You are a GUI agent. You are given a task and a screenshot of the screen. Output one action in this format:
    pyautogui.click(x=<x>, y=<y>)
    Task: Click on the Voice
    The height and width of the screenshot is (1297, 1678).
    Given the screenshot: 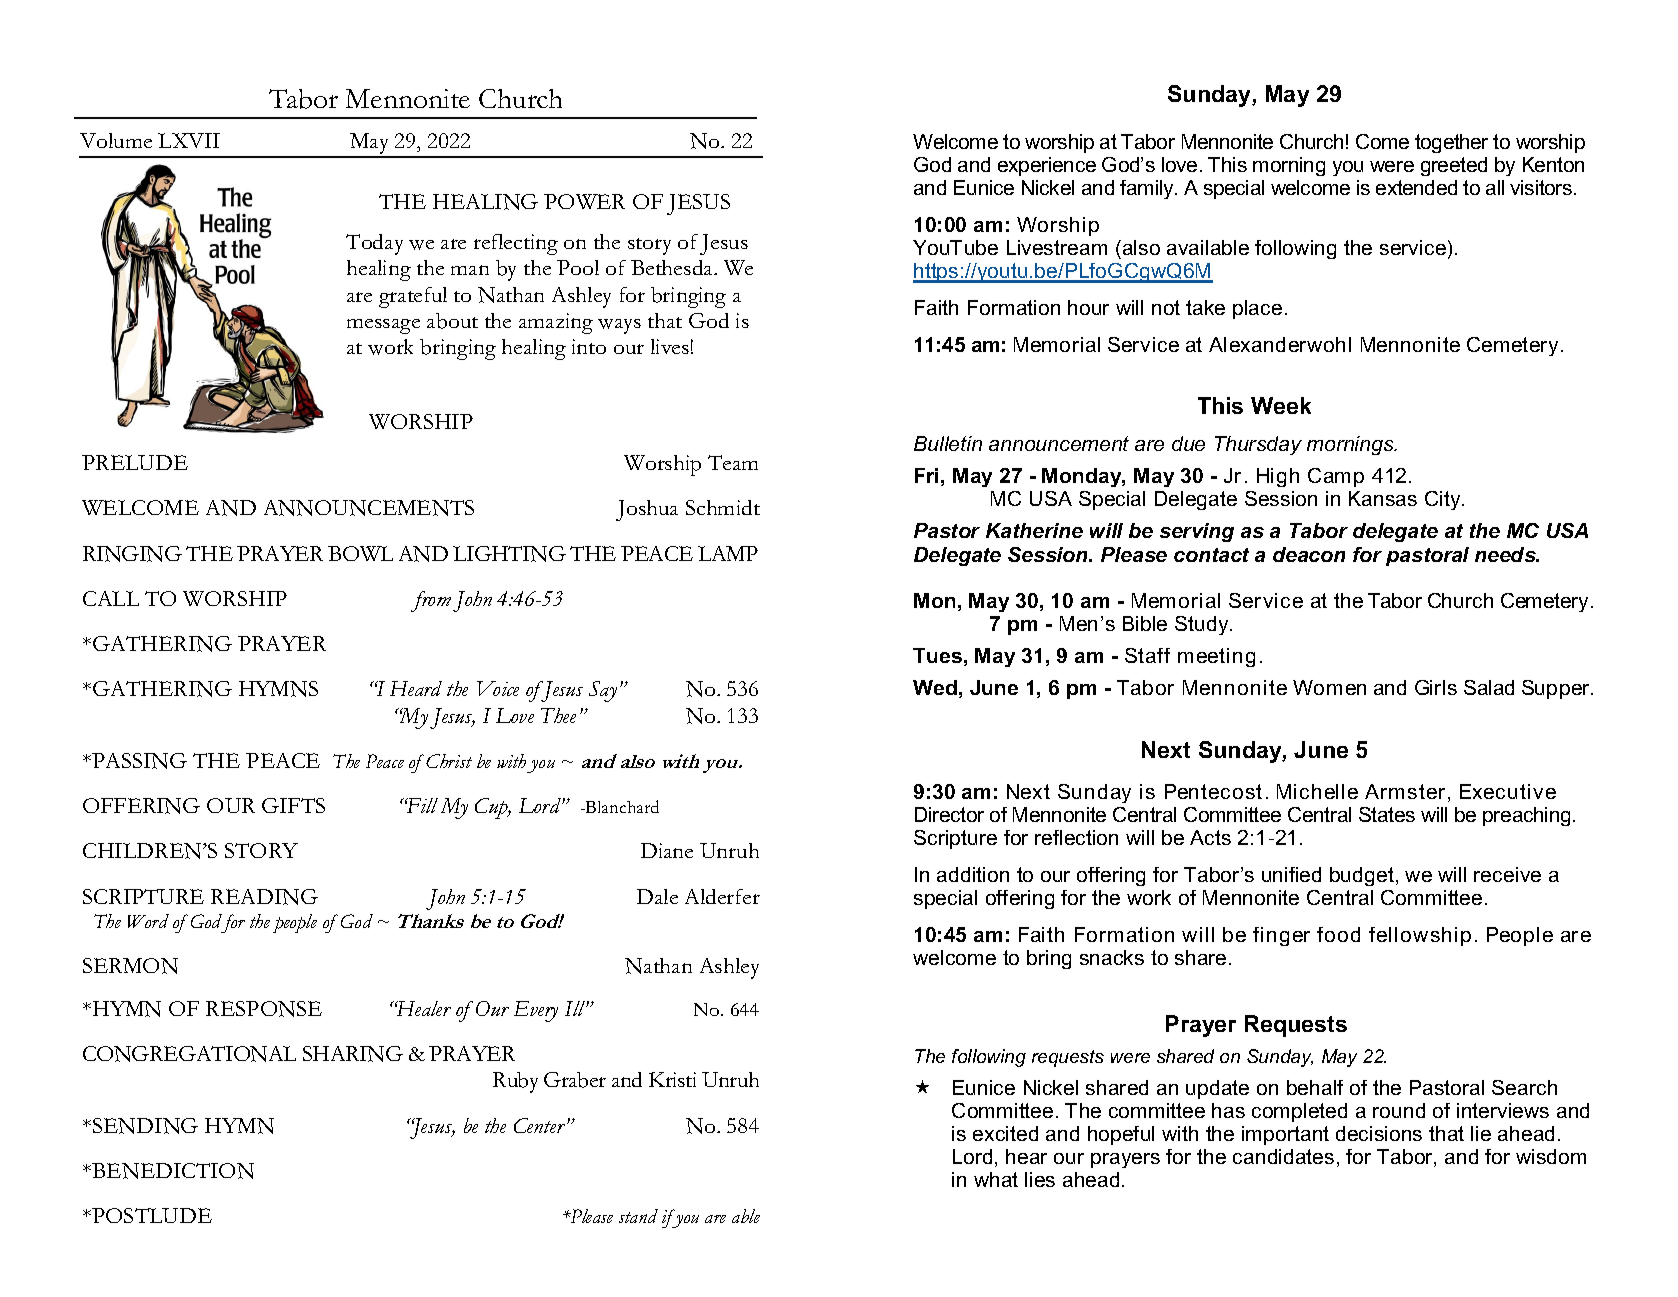 What is the action you would take?
    pyautogui.click(x=498, y=688)
